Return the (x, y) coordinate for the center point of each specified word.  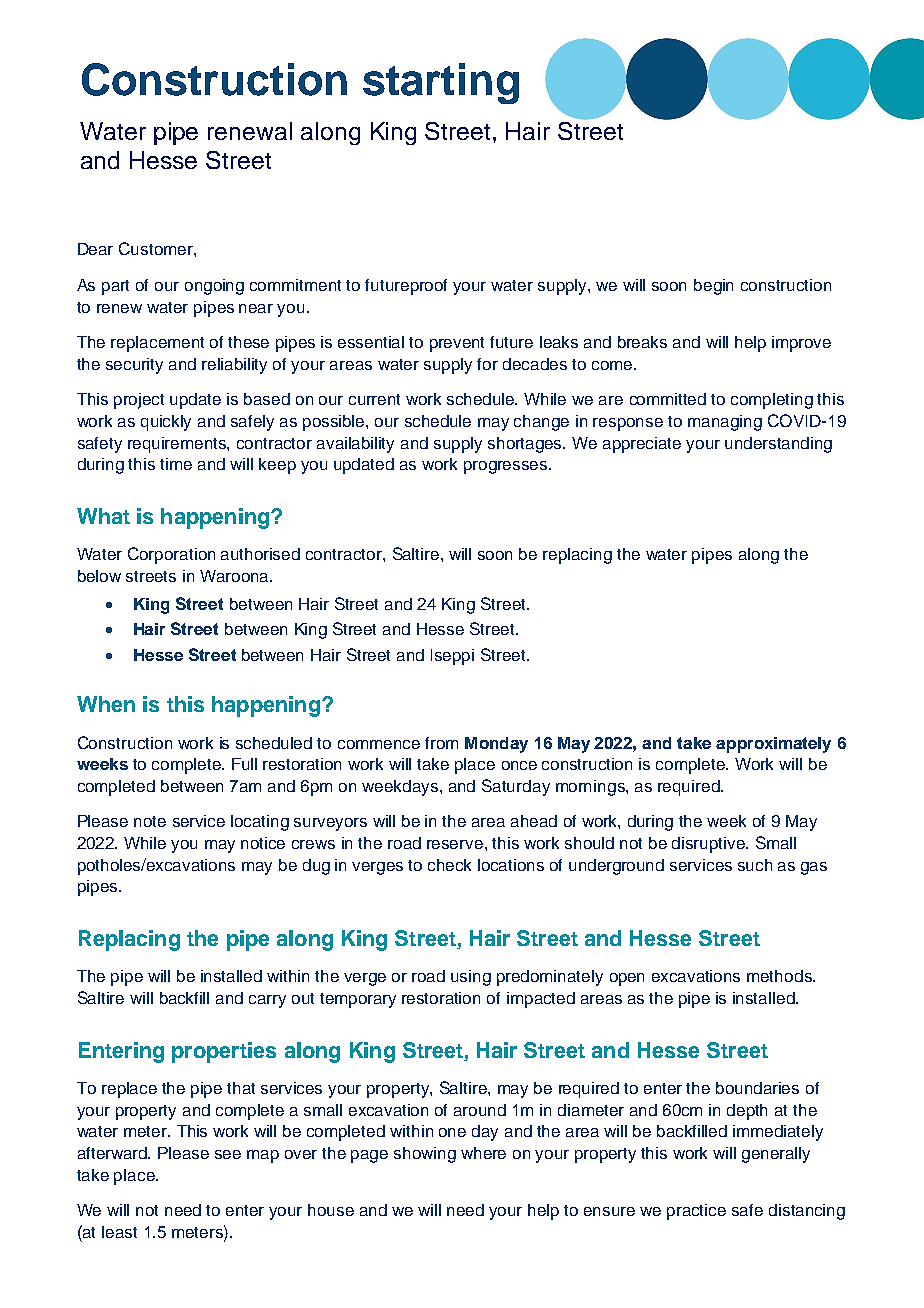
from (441, 743)
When (106, 704)
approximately (773, 745)
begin (713, 287)
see (228, 1154)
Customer (157, 248)
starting (441, 83)
